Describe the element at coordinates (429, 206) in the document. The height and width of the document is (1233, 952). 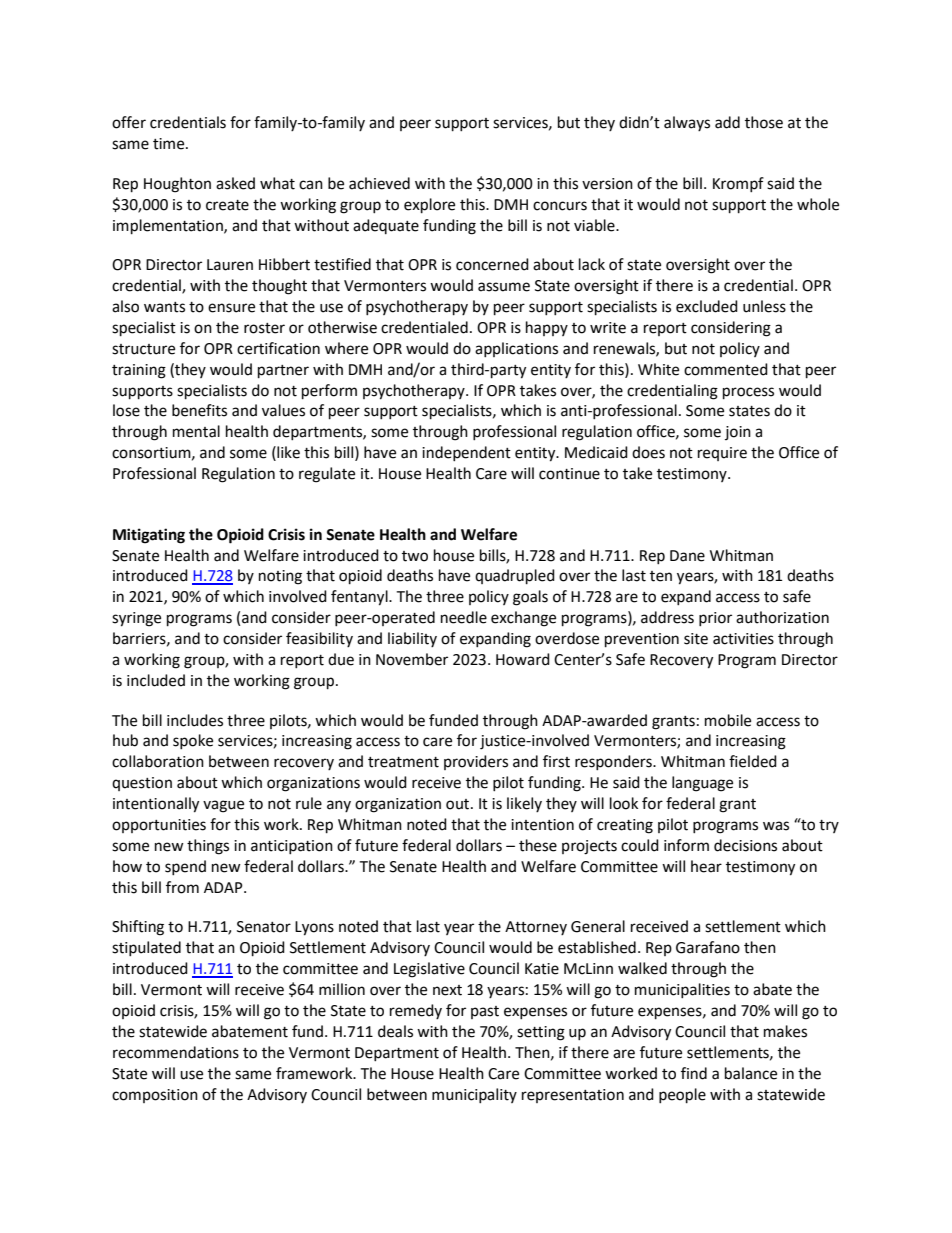
I see `explore` at that location.
